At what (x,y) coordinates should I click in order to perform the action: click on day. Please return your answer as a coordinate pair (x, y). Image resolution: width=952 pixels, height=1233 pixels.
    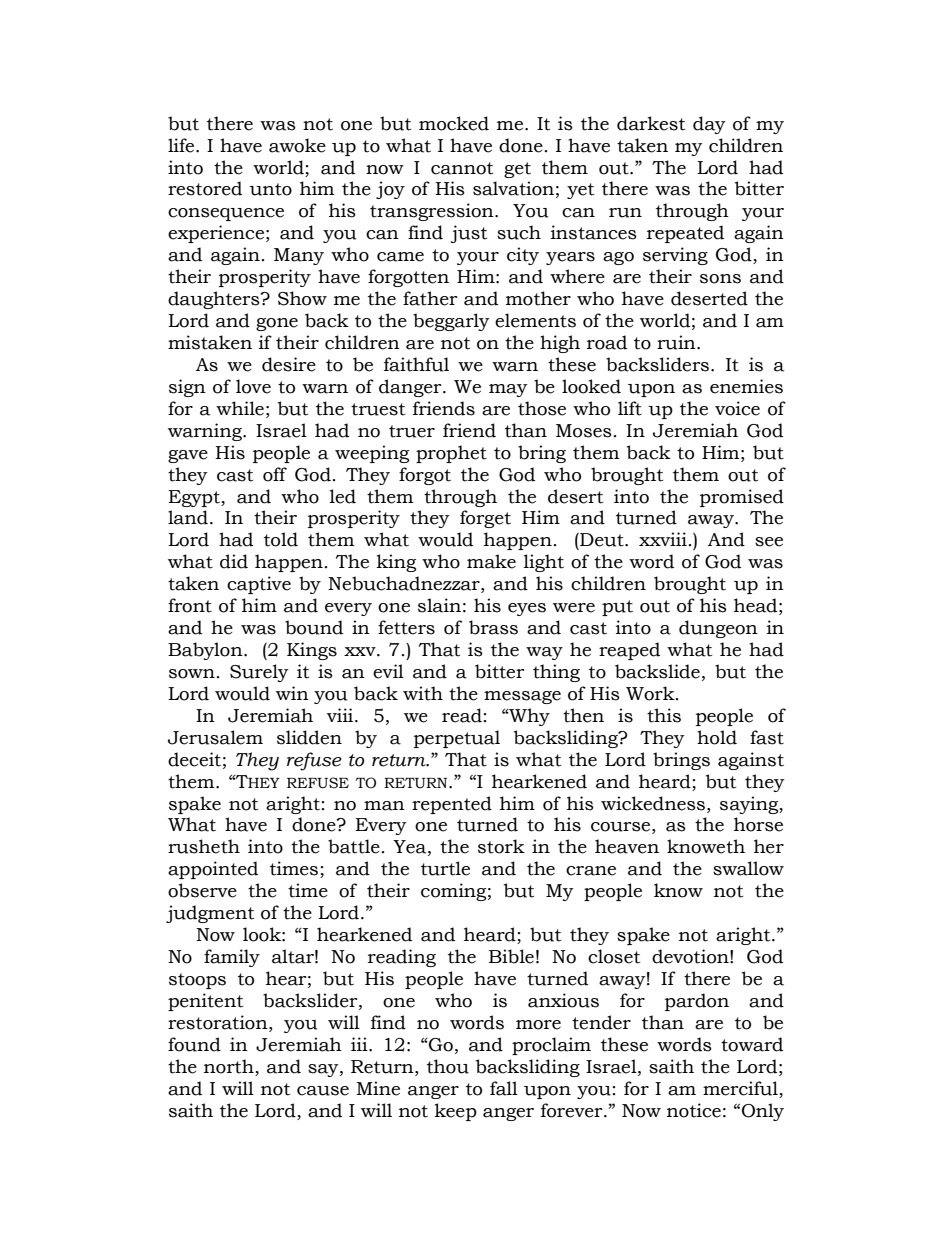
    Looking at the image, I should click on (709, 125).
